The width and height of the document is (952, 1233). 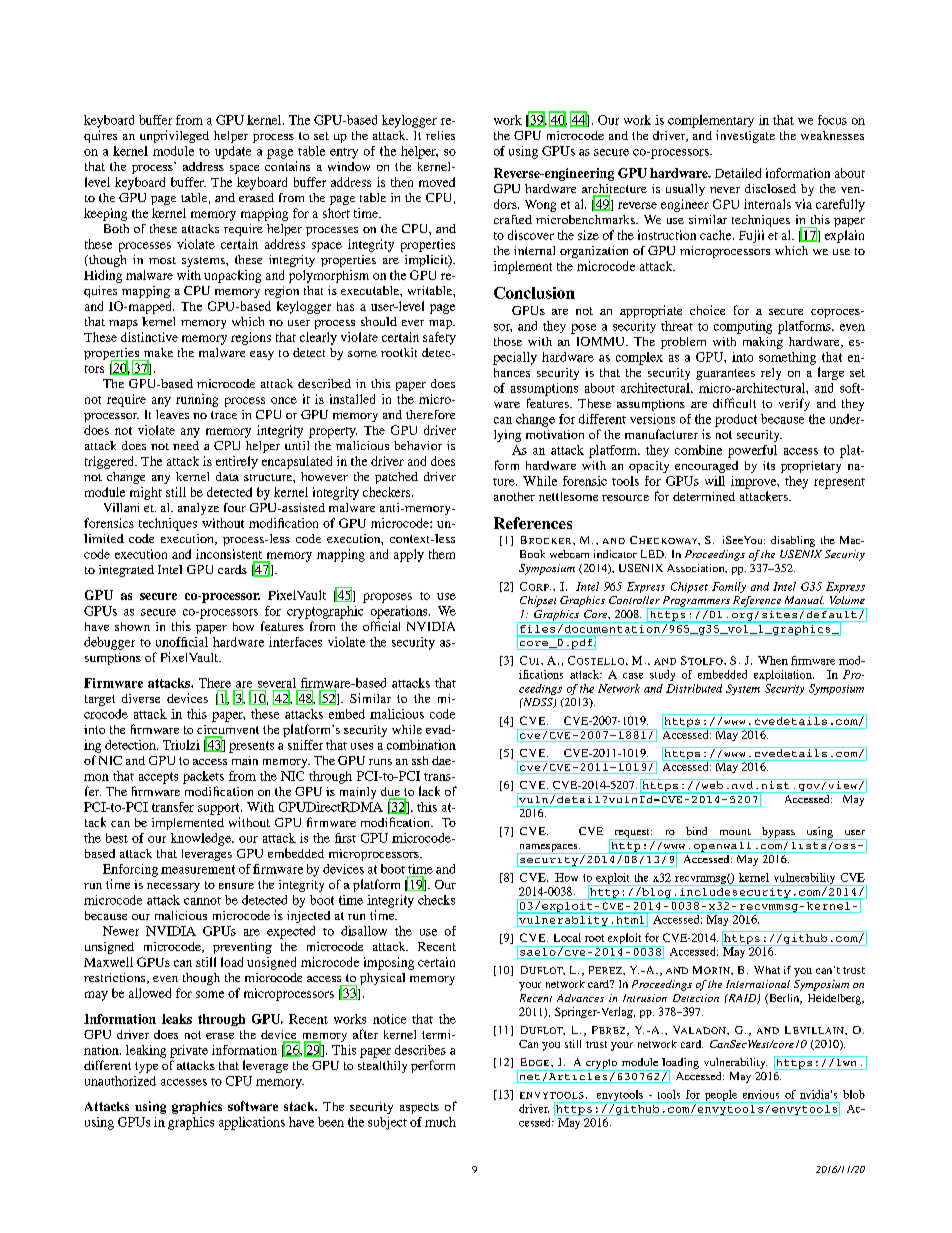 What do you see at coordinates (132, 626) in the document?
I see `shown` at bounding box center [132, 626].
